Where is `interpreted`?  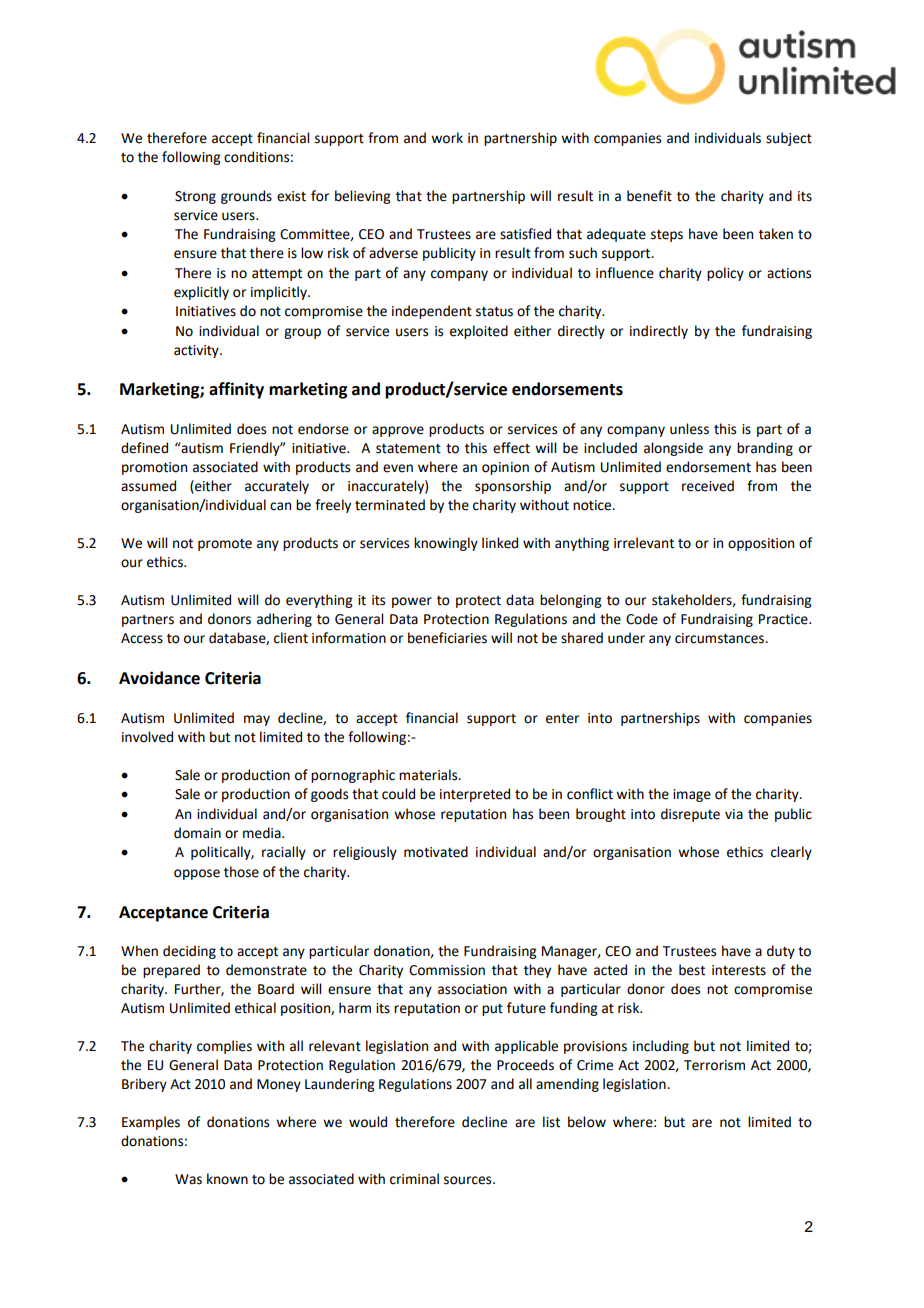
interpreted is located at coordinates (475, 795).
